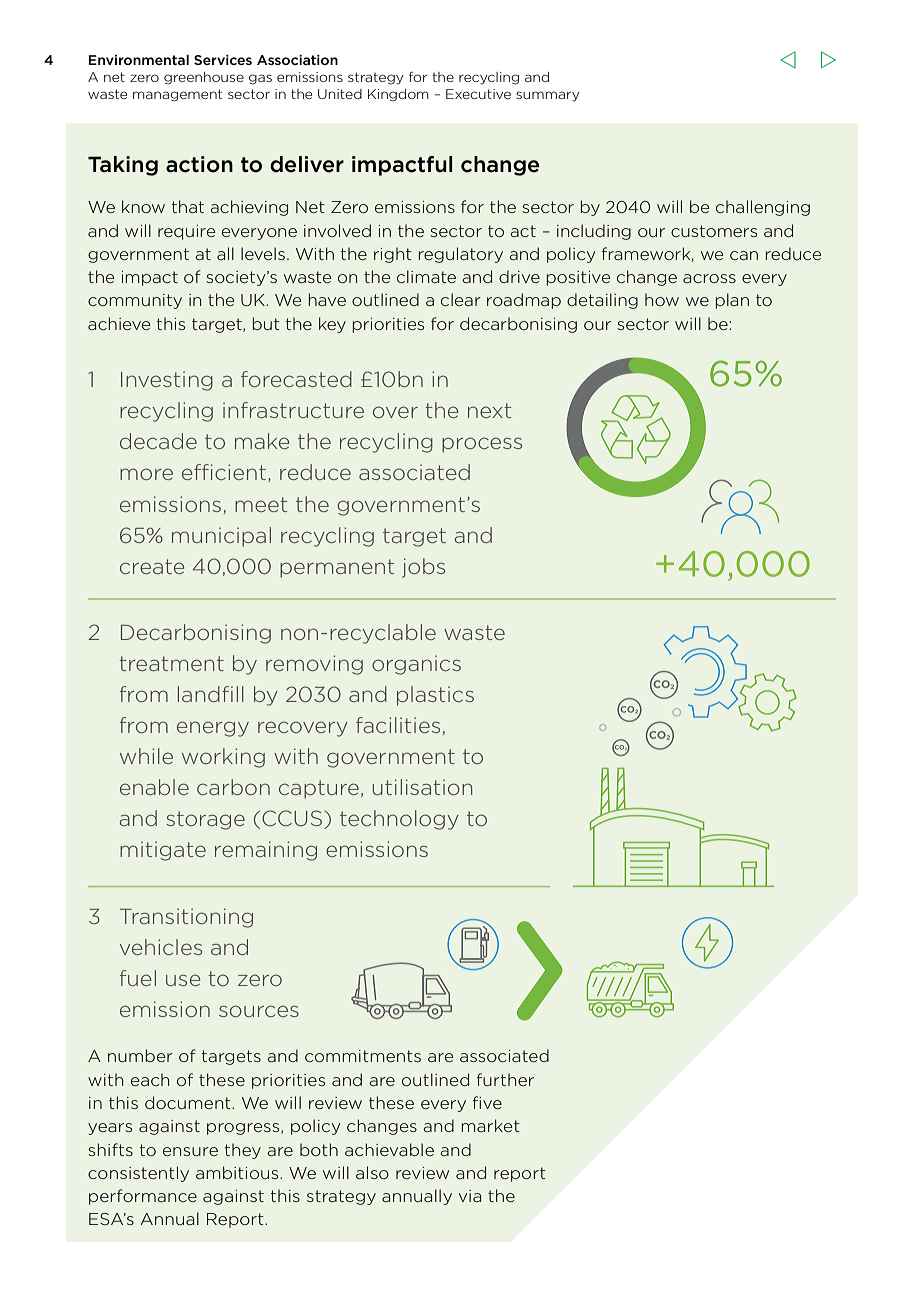 This document has width=924, height=1308. Describe the element at coordinates (177, 95) in the document. I see `management` at that location.
